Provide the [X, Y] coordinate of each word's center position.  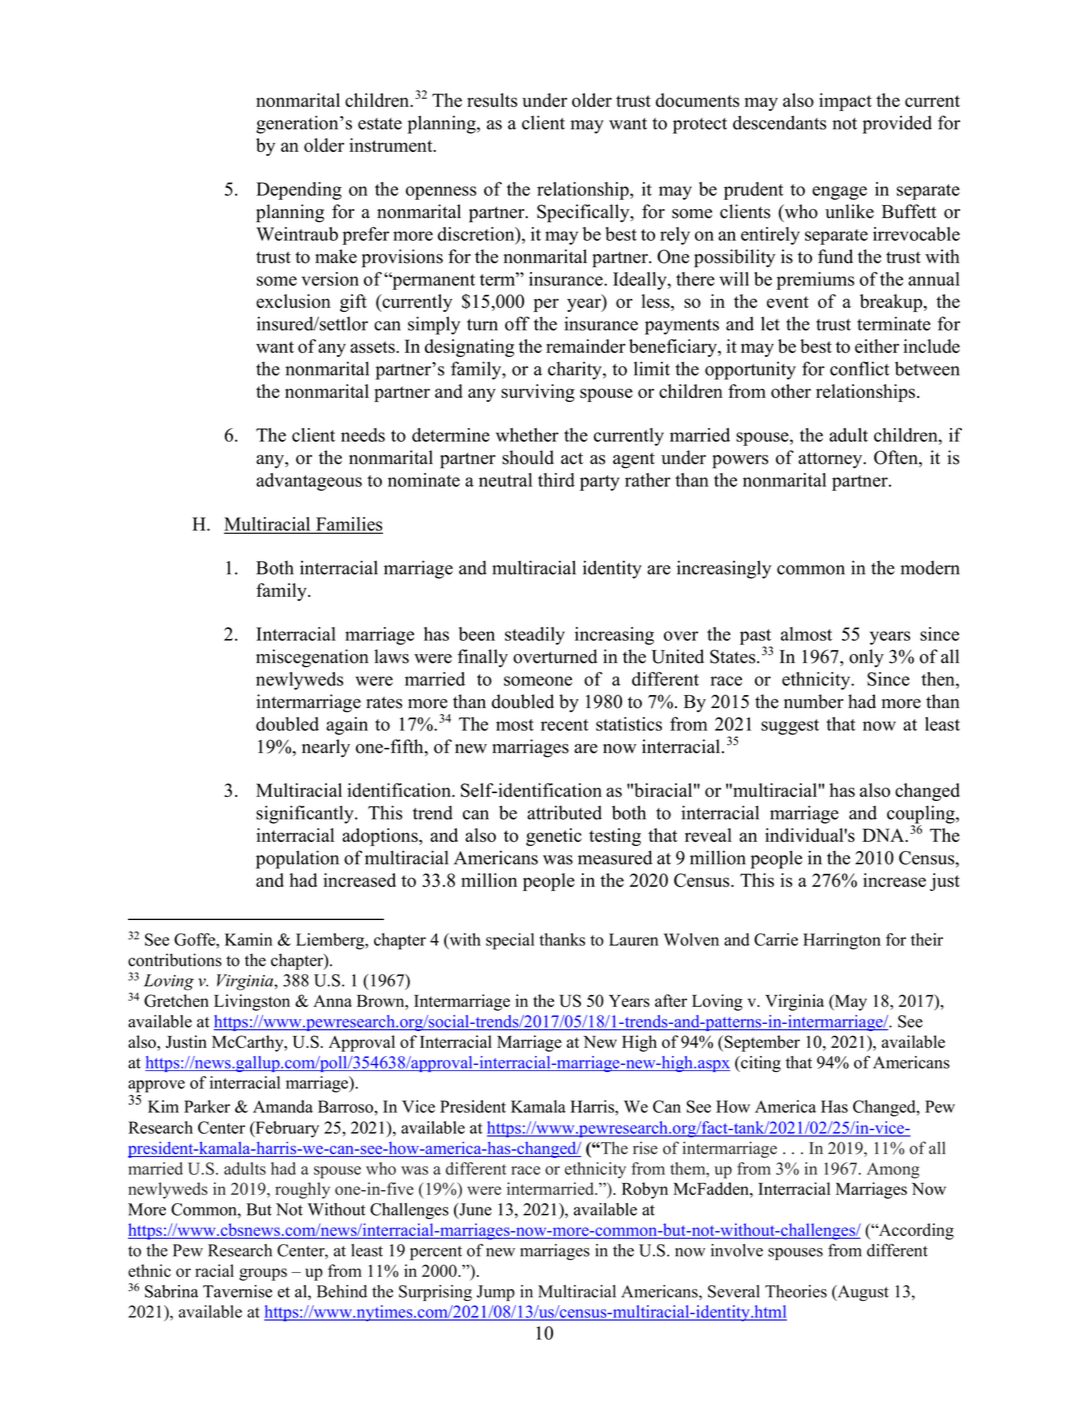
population [297, 859]
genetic [554, 837]
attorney [831, 460]
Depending [299, 191]
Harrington [842, 941]
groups [263, 1274]
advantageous [309, 482]
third [556, 480]
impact [845, 102]
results [492, 100]
